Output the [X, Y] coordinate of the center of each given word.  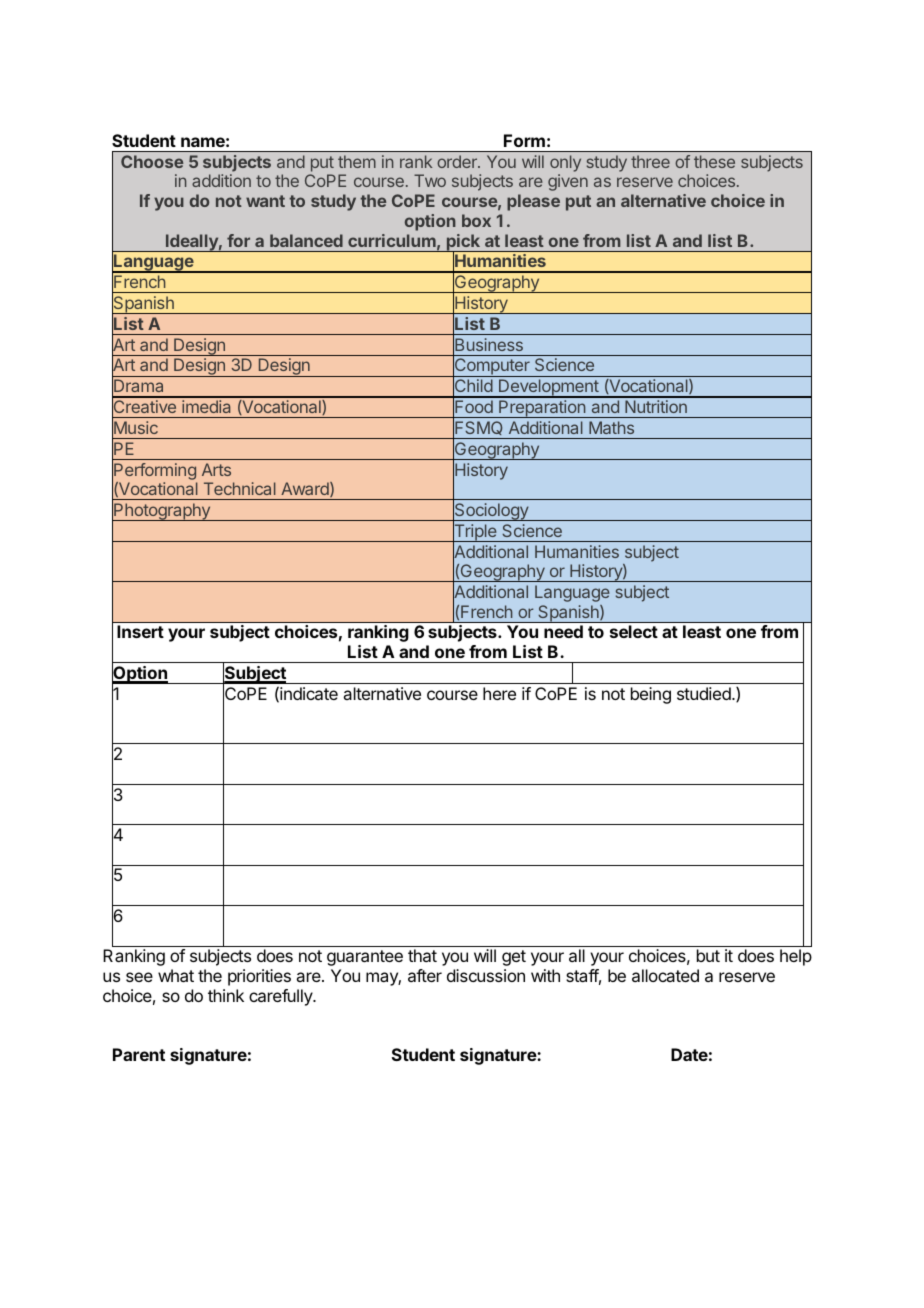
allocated [665, 975]
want [265, 201]
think [226, 995]
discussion [486, 975]
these [714, 161]
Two [430, 180]
